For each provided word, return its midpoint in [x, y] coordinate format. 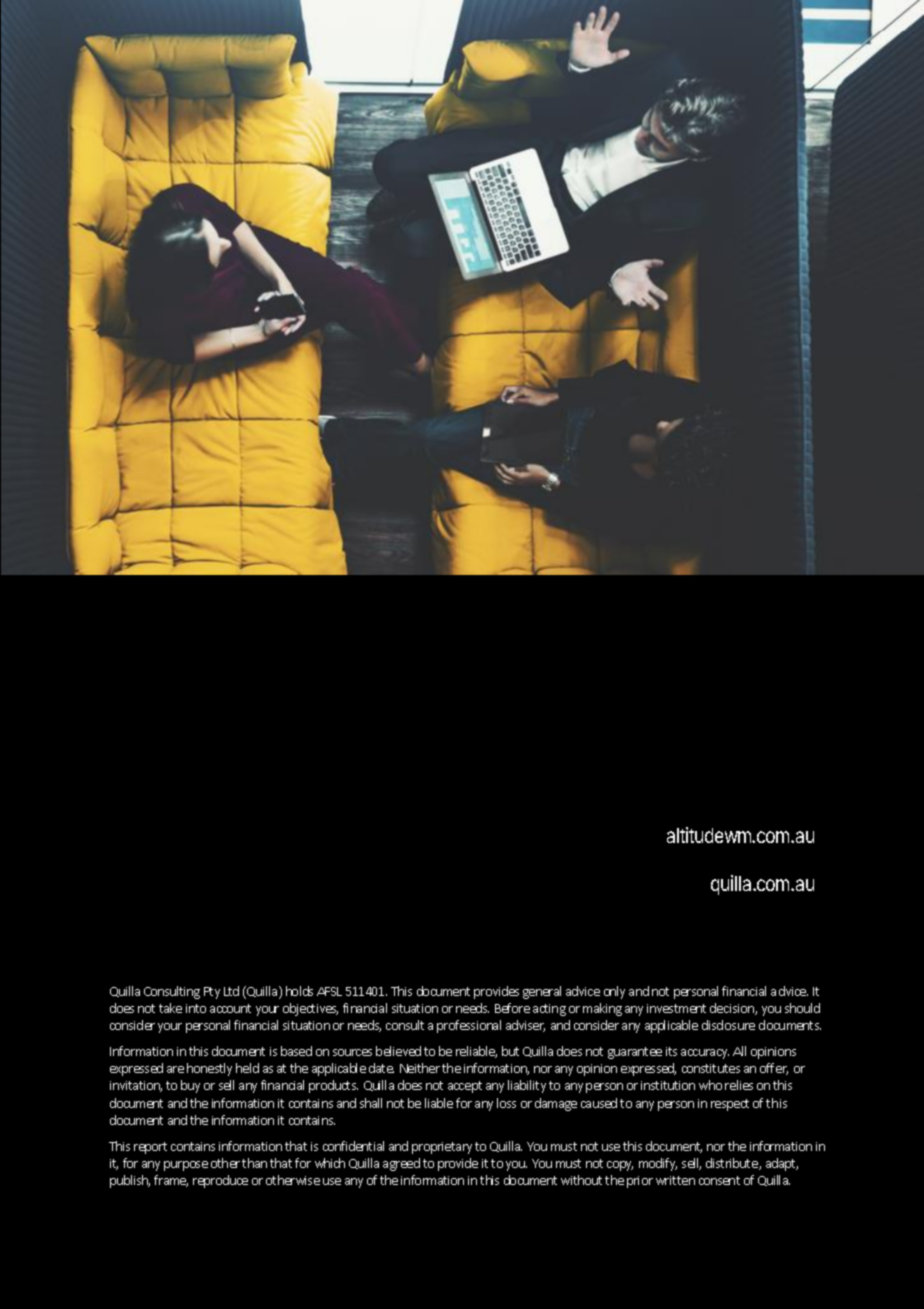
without [581, 1180]
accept [465, 1087]
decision [732, 1008]
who [710, 1085]
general [542, 992]
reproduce [220, 1181]
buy [190, 1086]
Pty [212, 993]
